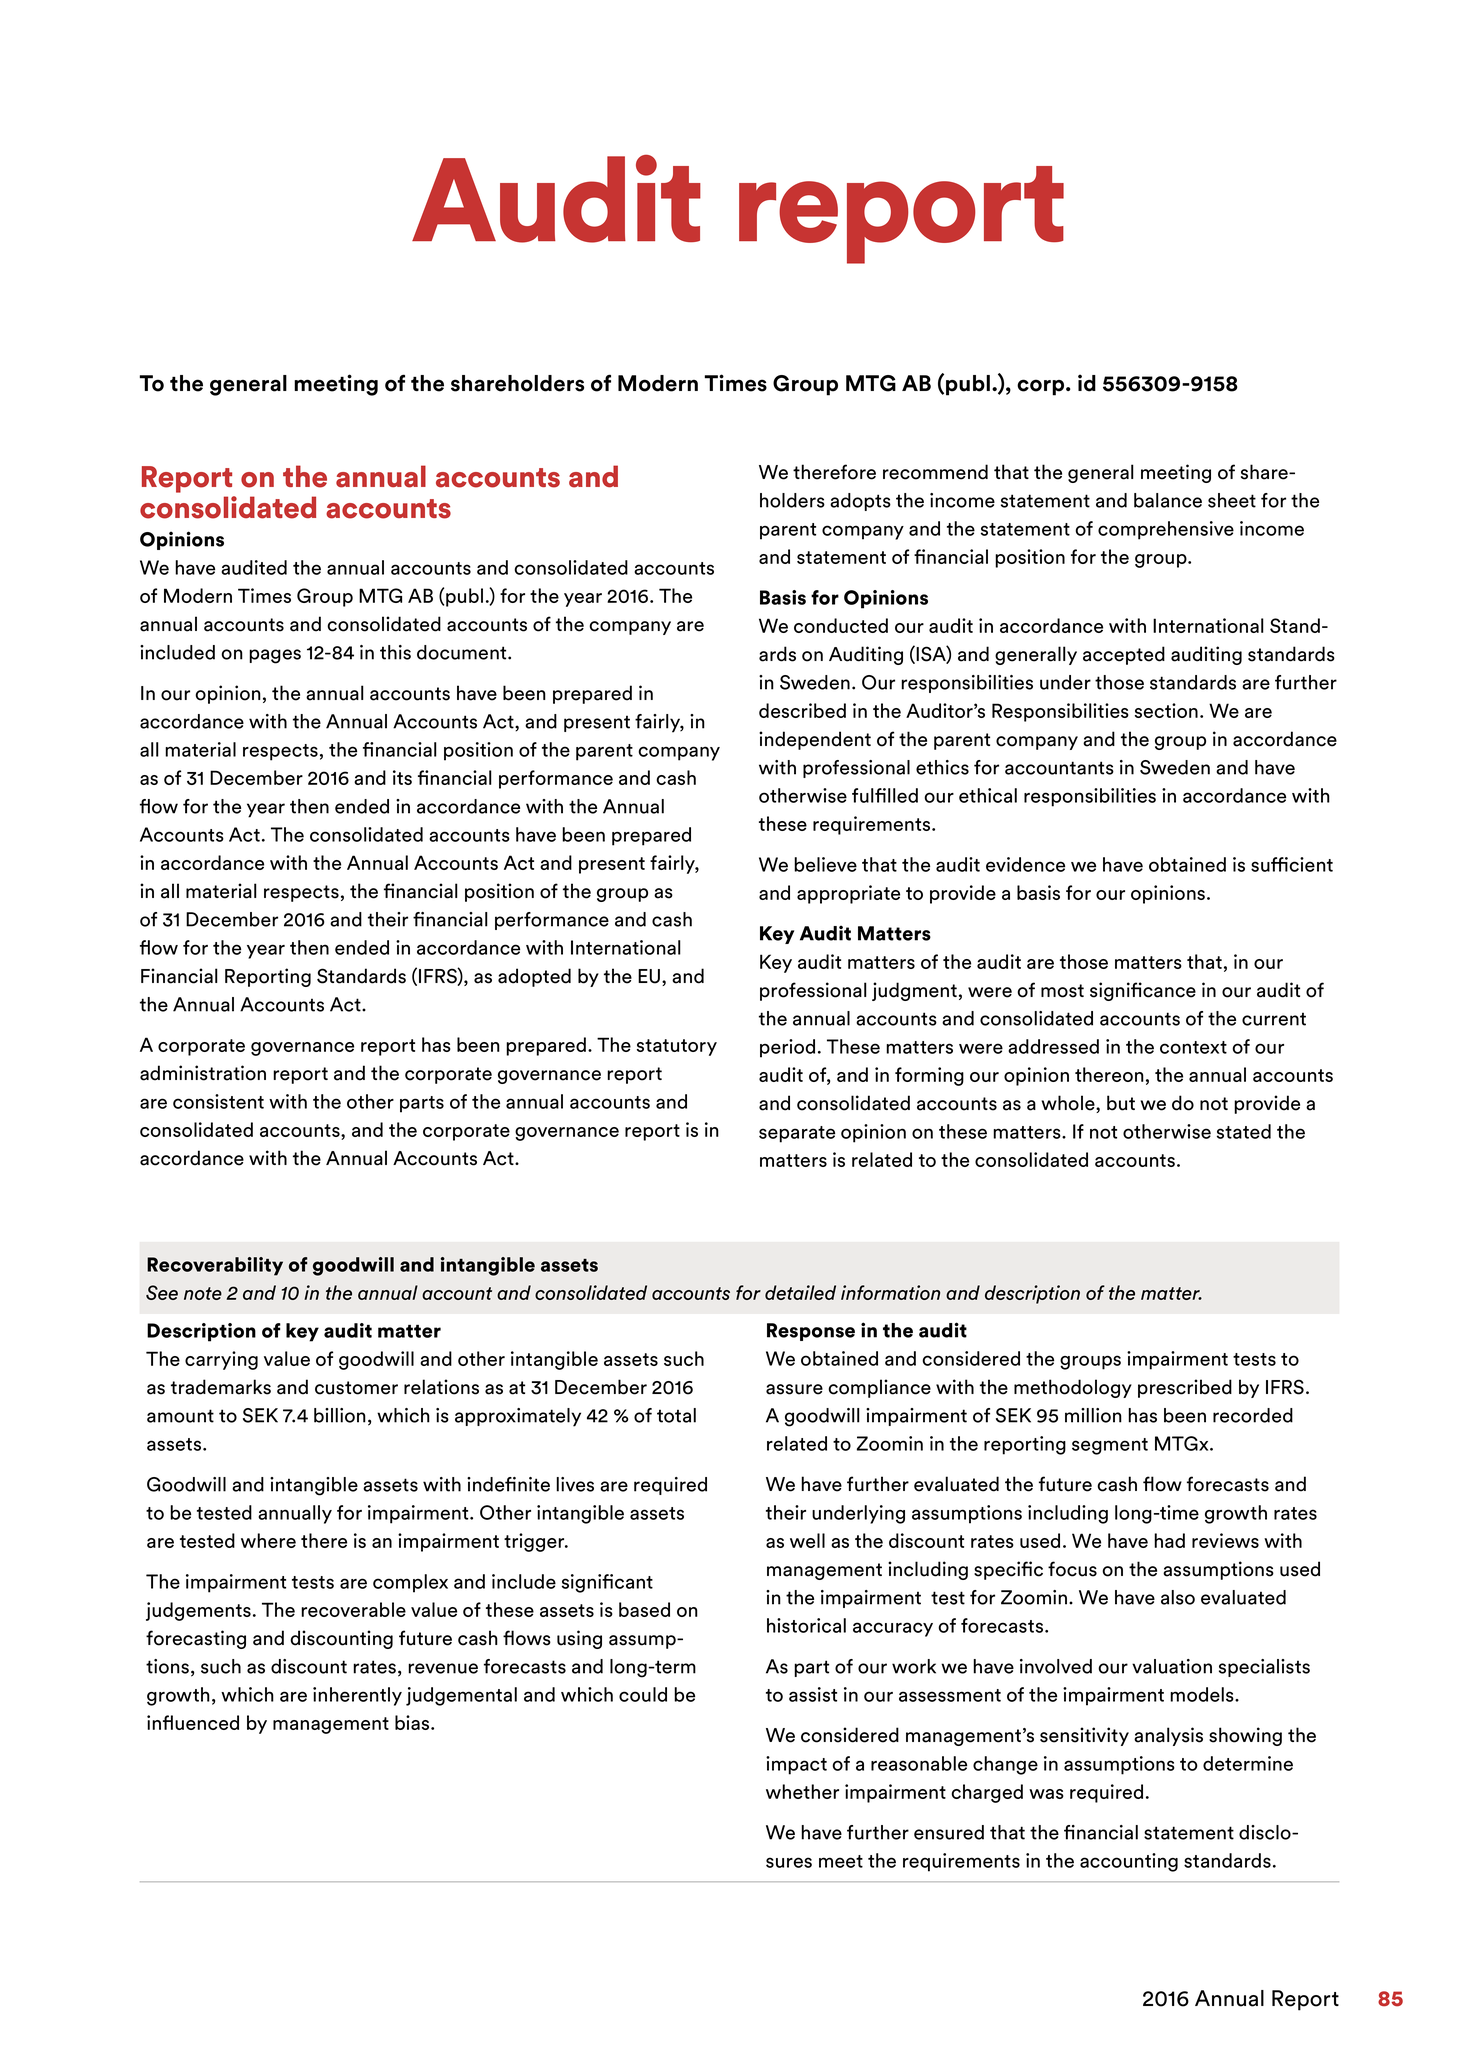 Image resolution: width=1465 pixels, height=2072 pixels. What do you see at coordinates (1168, 500) in the screenshot?
I see `balance` at bounding box center [1168, 500].
